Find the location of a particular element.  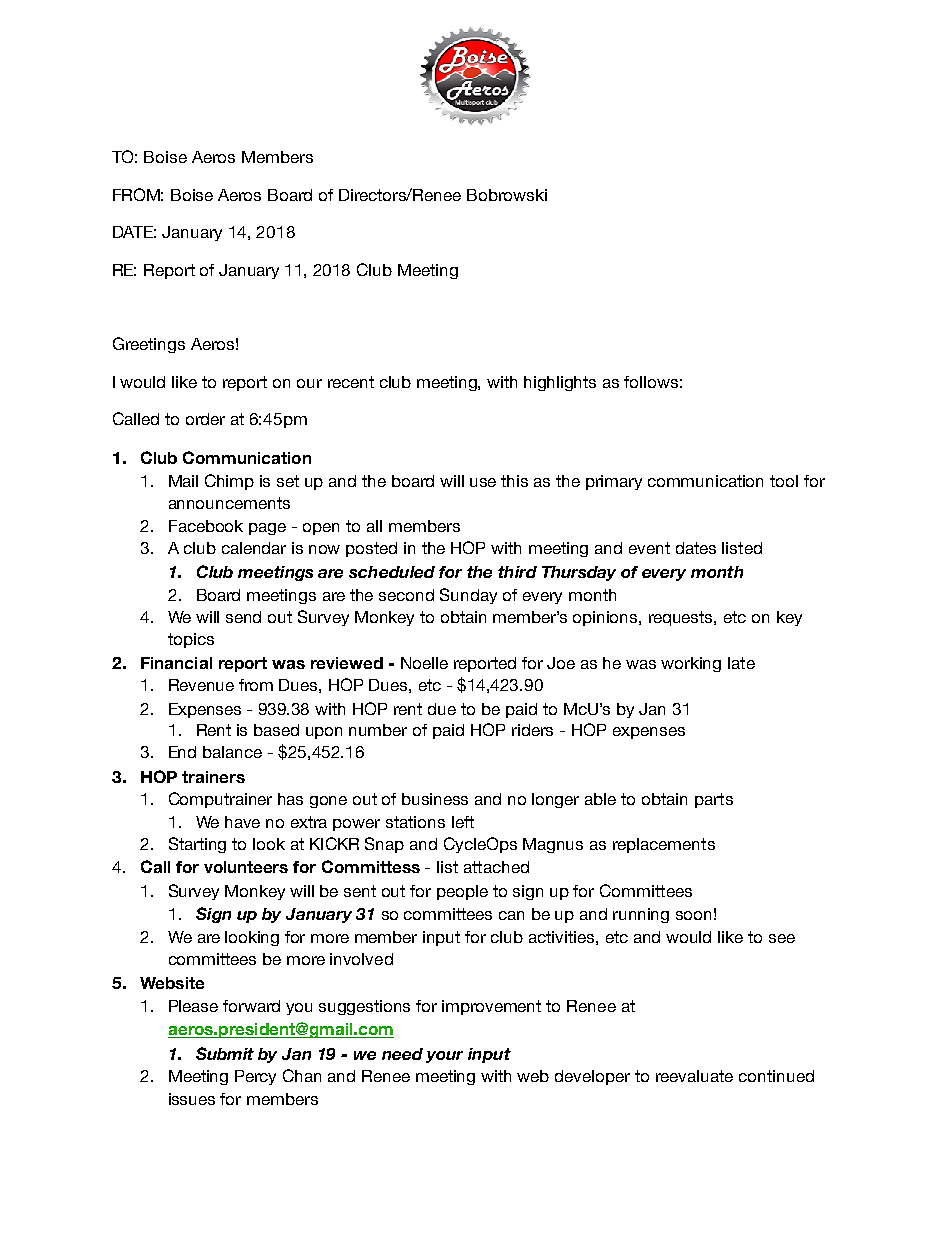

Starting is located at coordinates (197, 845).
